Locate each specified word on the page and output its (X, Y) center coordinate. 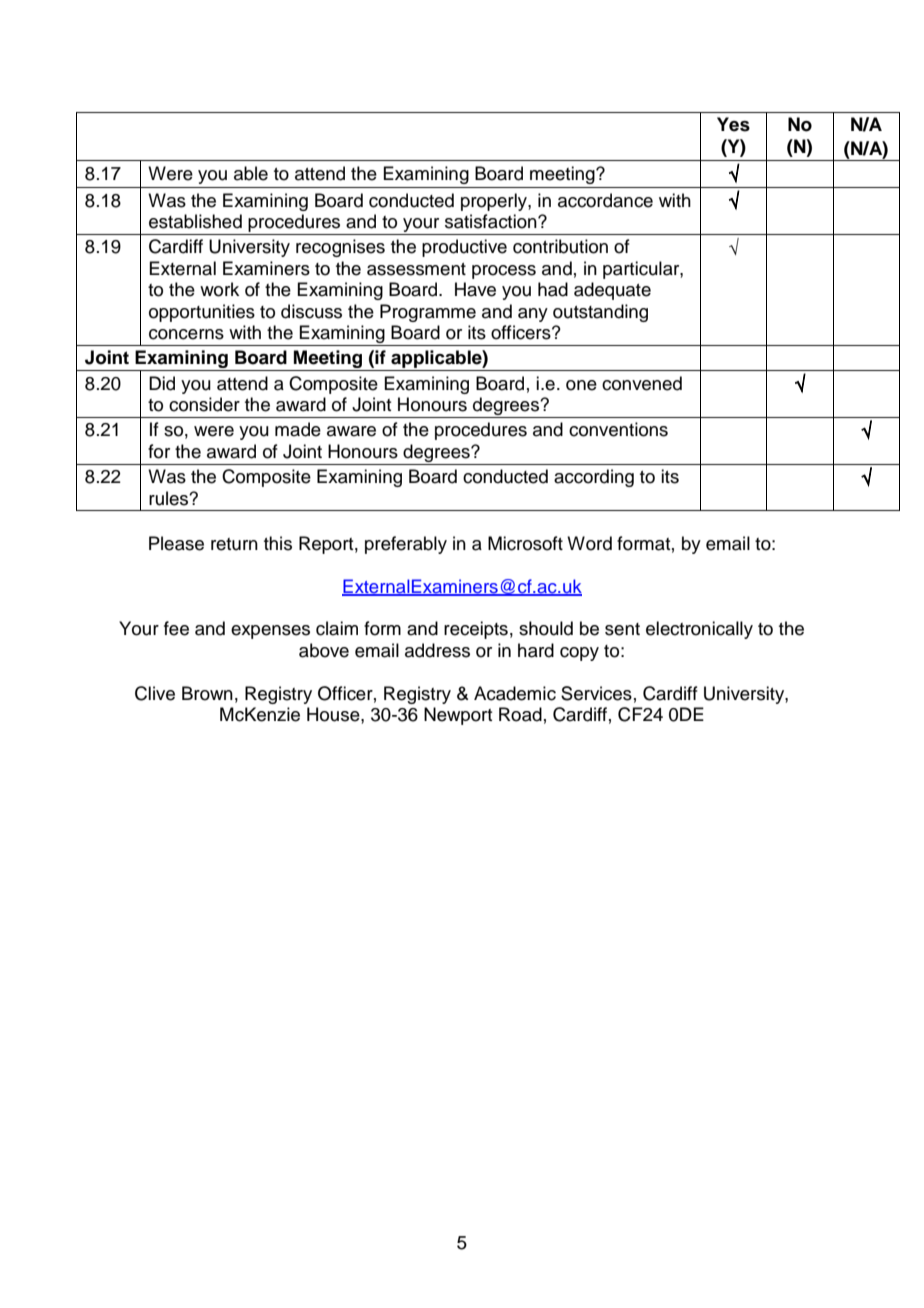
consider (204, 404)
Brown (207, 693)
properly (495, 202)
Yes (733, 124)
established (195, 221)
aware (351, 431)
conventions (618, 429)
